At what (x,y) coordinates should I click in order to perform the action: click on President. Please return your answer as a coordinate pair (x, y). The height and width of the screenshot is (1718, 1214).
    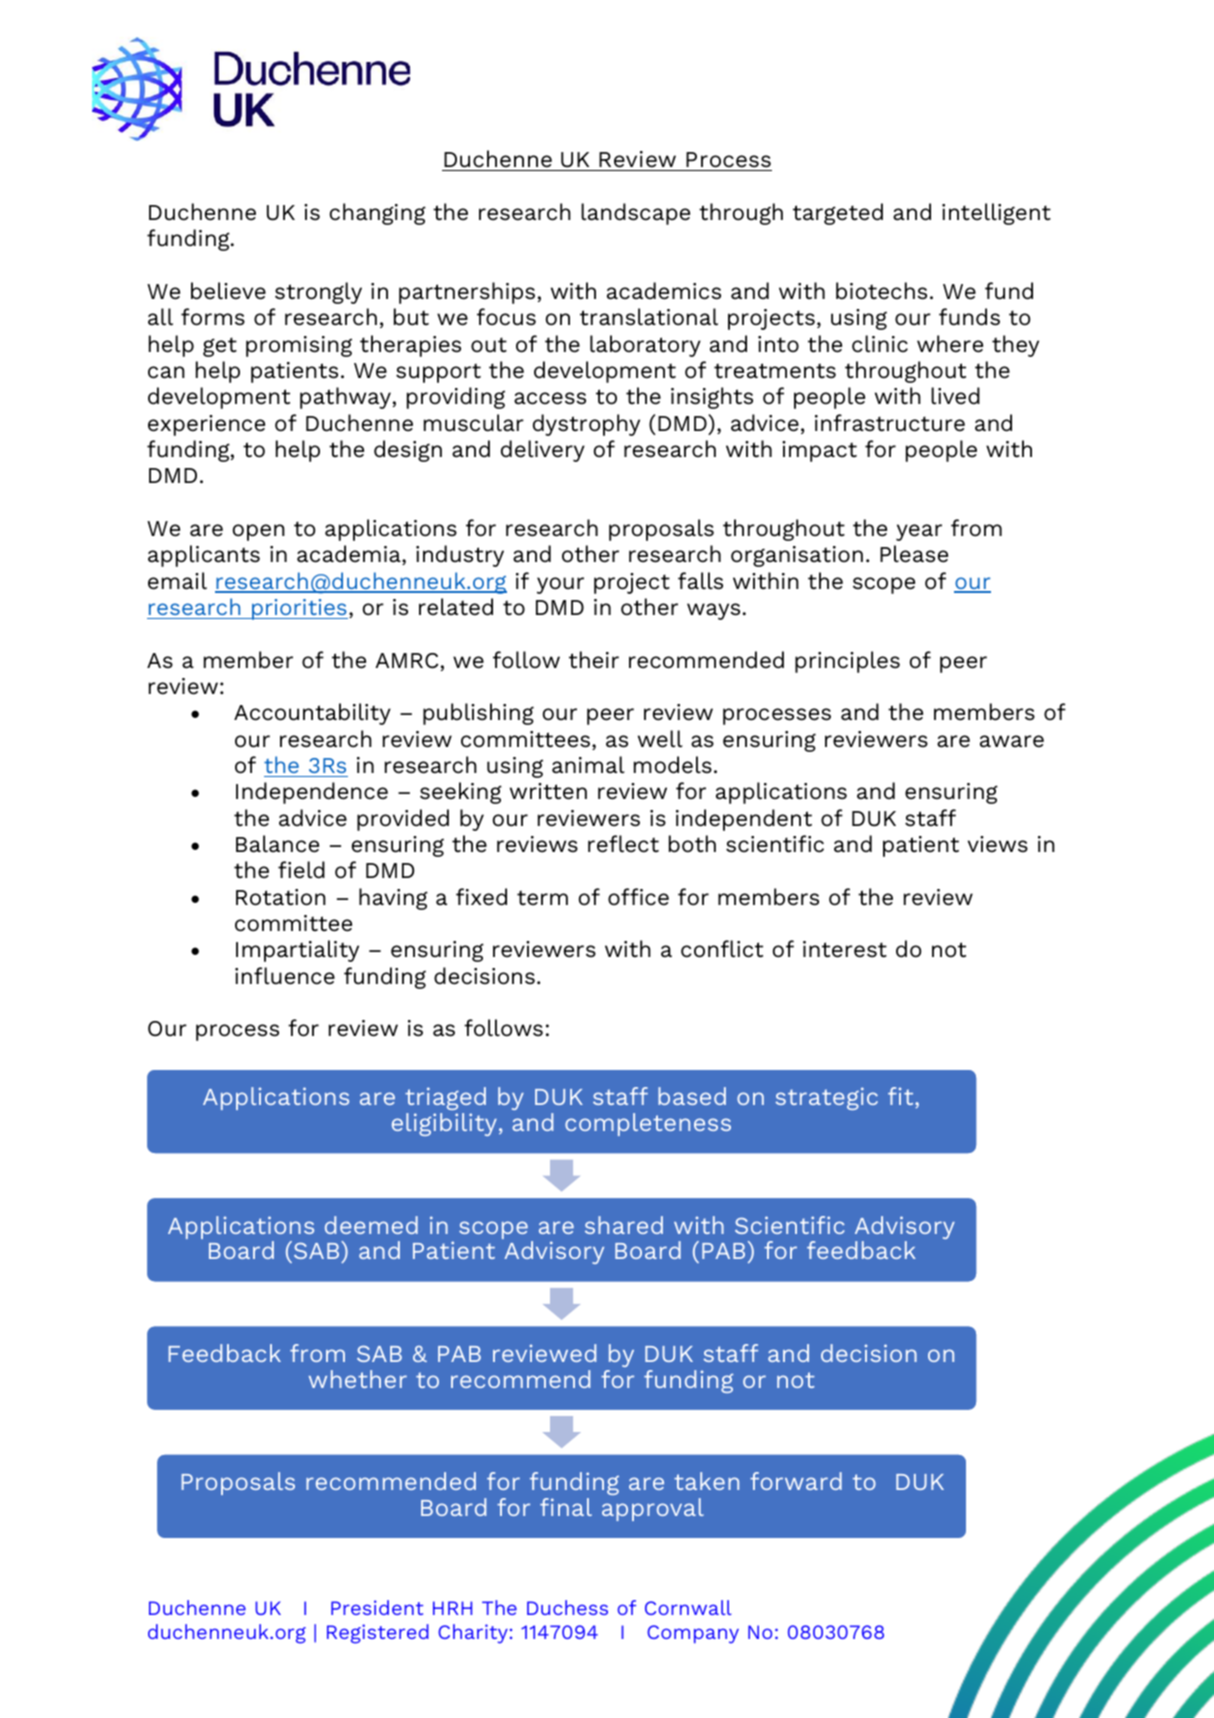
    Looking at the image, I should click on (377, 1607).
